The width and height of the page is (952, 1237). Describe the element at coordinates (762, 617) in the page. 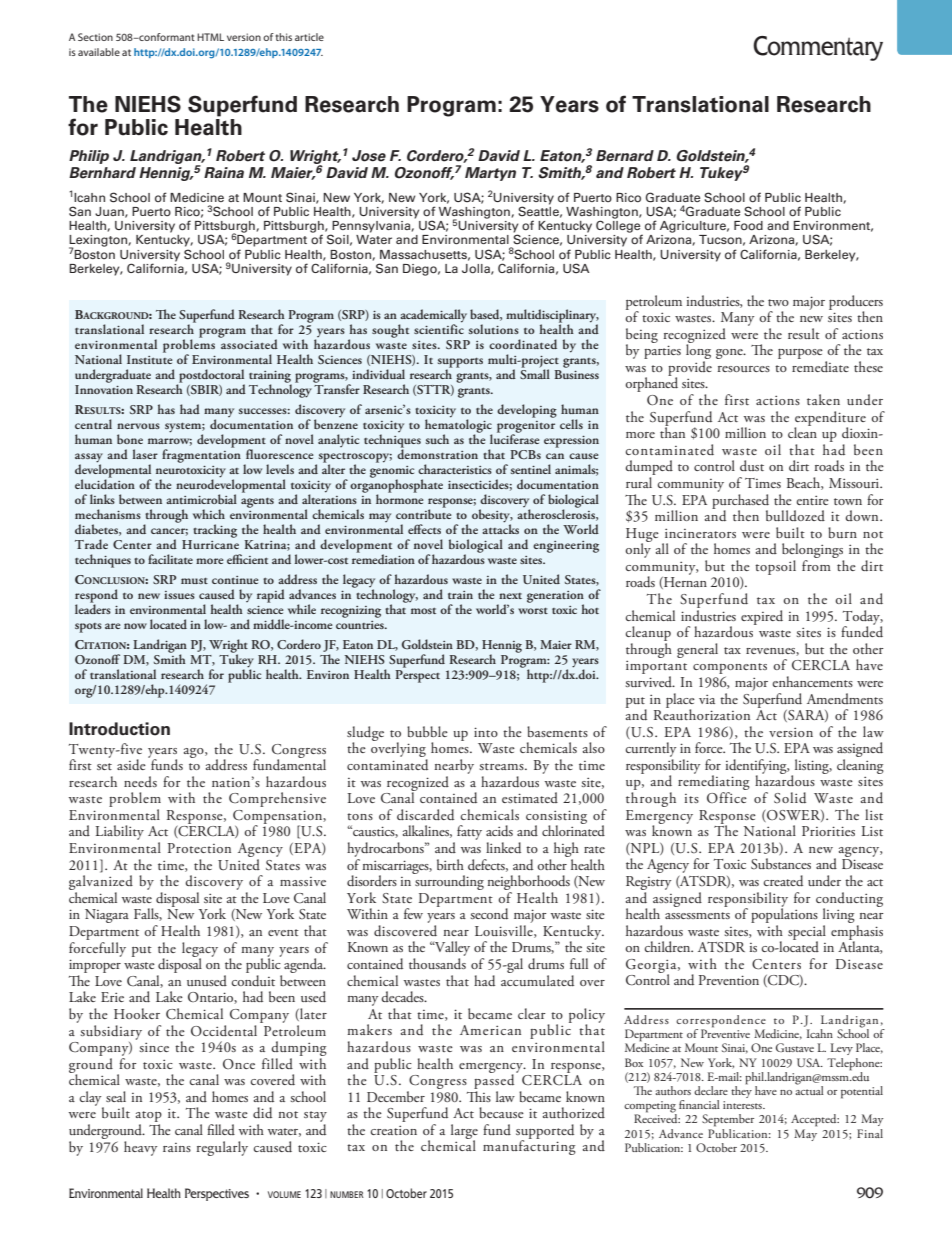

I see `expired` at that location.
